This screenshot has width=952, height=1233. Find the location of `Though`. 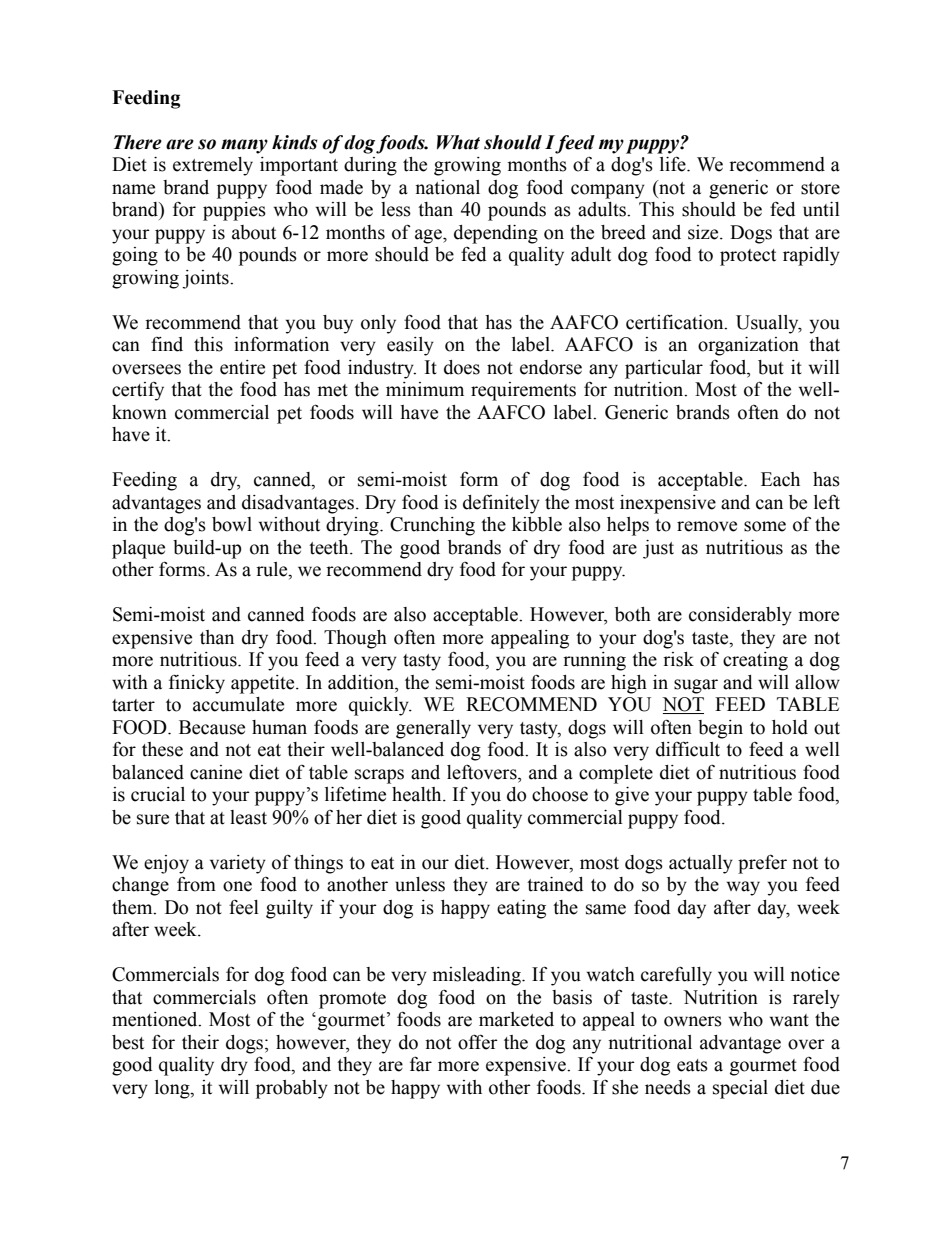

Though is located at coordinates (355, 639).
